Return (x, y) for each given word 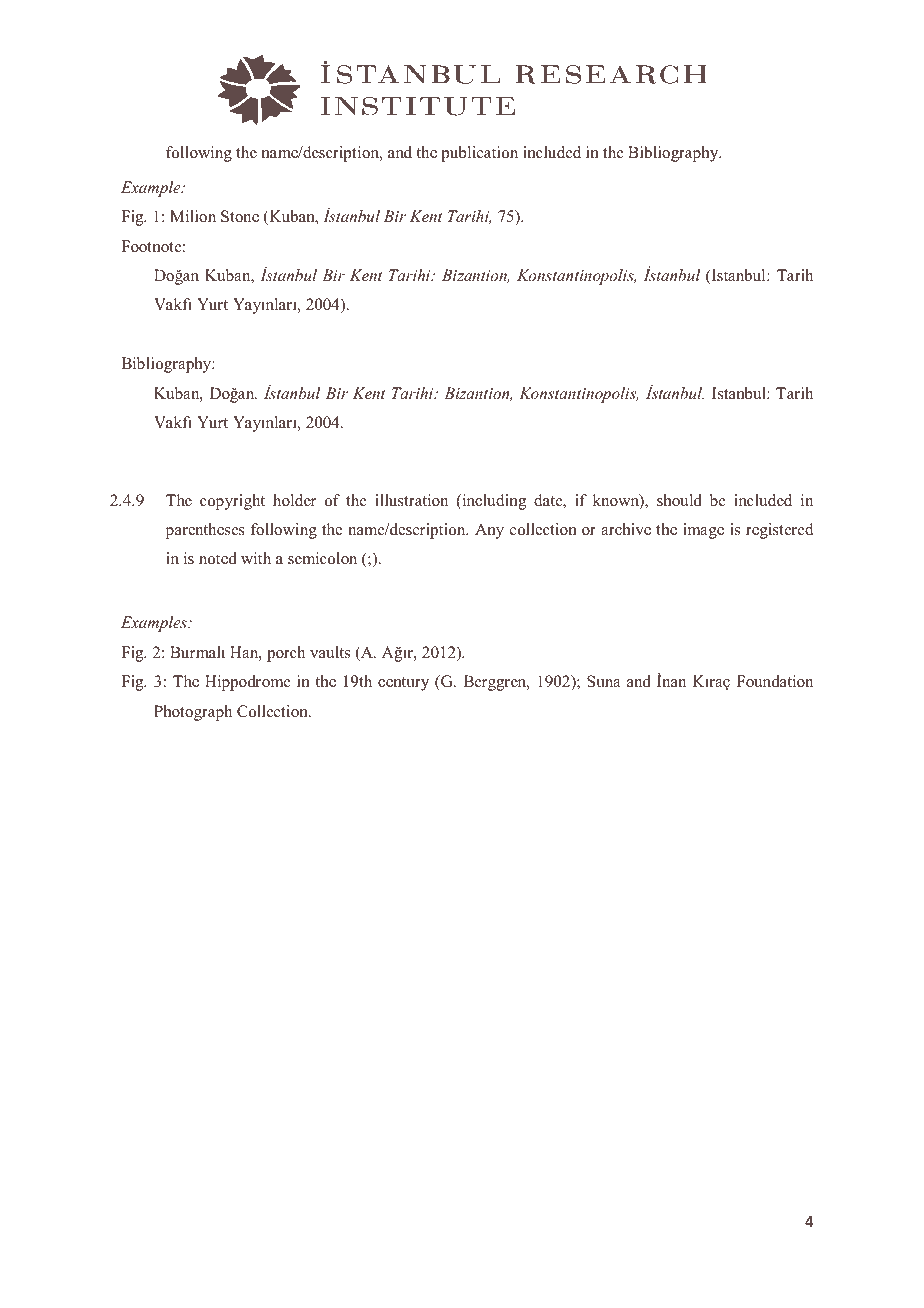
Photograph (193, 713)
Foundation (775, 681)
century (403, 684)
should (679, 500)
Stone (240, 216)
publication (479, 154)
